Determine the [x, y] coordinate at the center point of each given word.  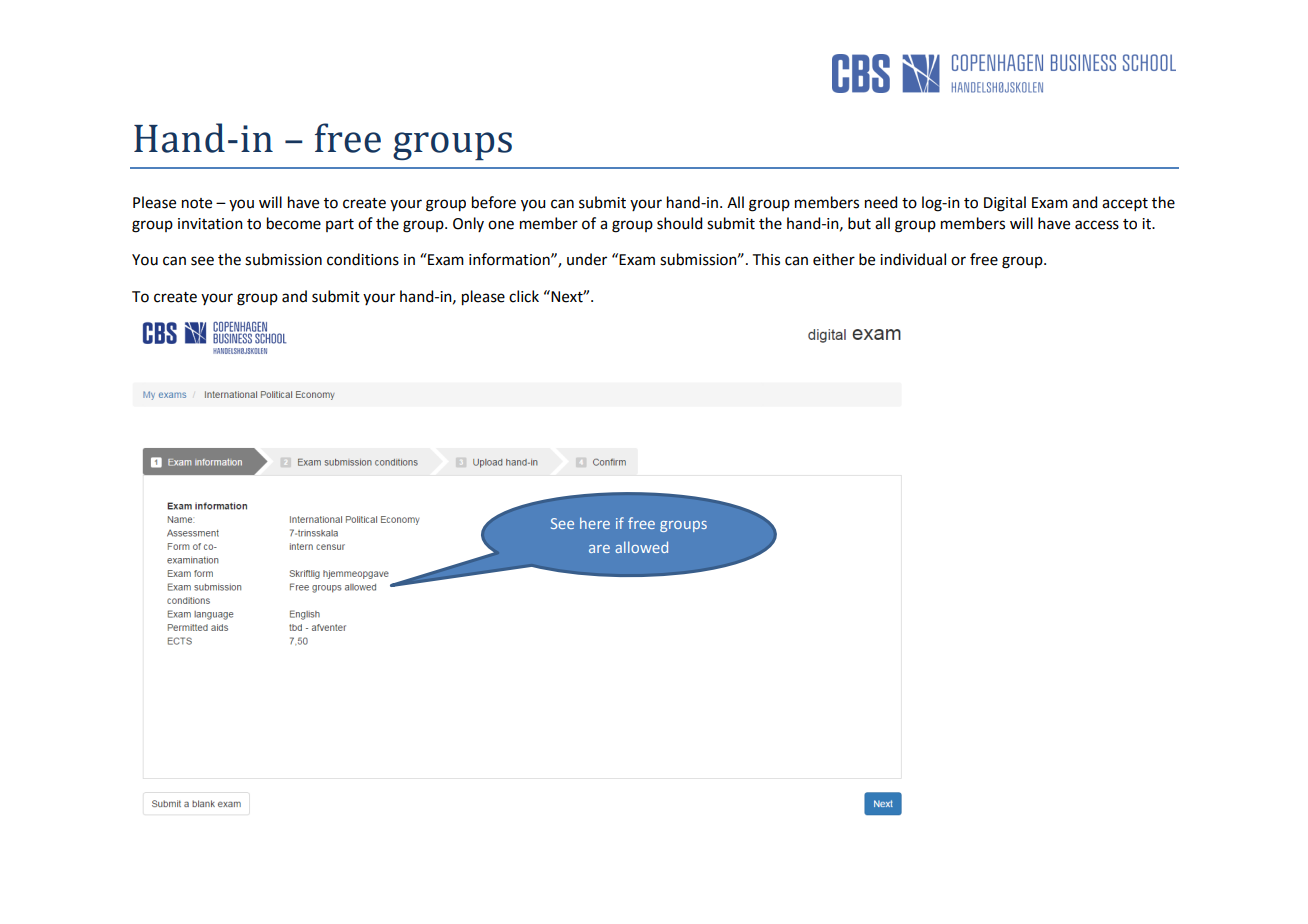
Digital [1005, 204]
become [294, 223]
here [595, 523]
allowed [641, 547]
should [679, 223]
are [599, 549]
